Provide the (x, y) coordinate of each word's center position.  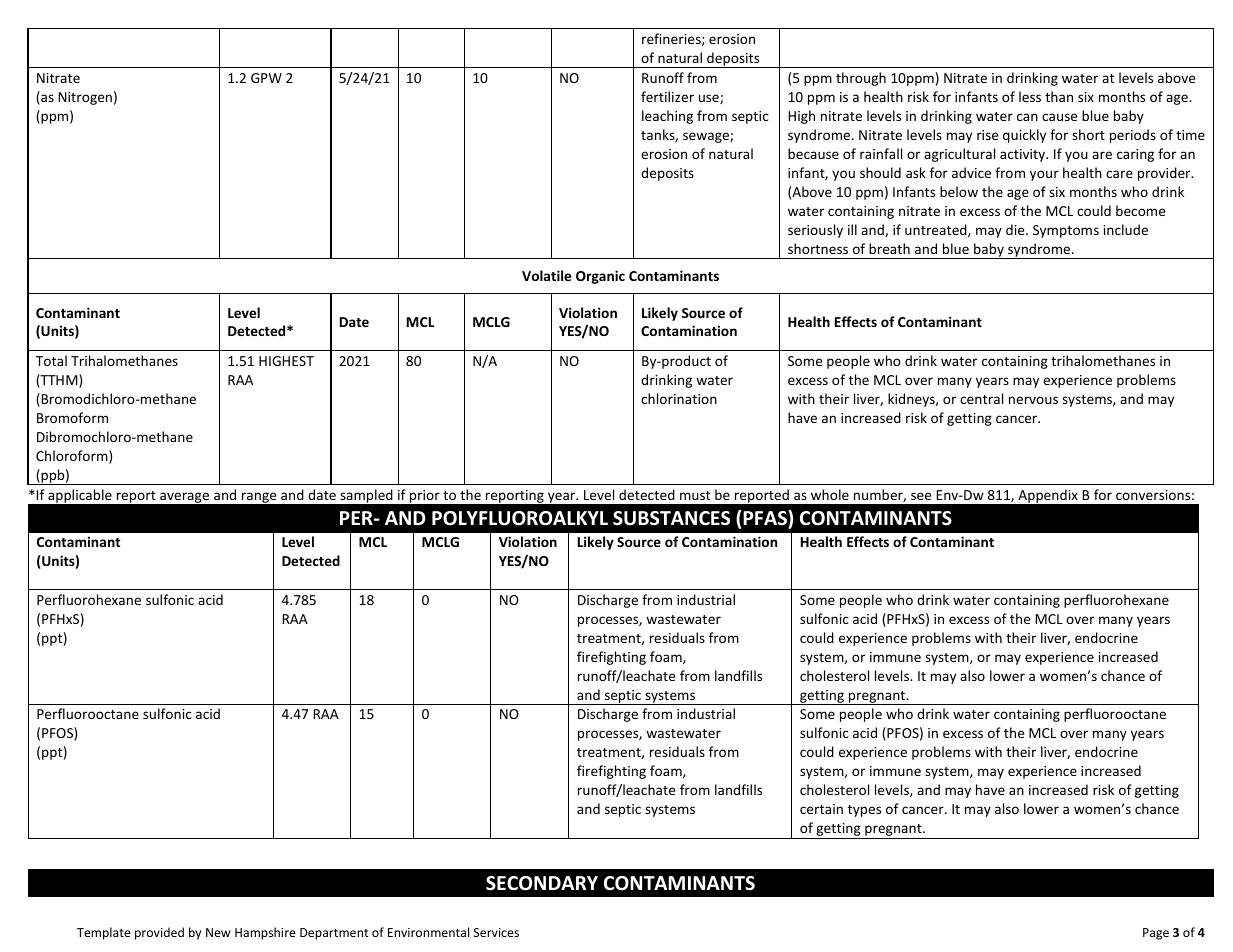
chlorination (679, 398)
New (218, 932)
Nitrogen (85, 98)
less (1030, 96)
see (921, 496)
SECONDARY (542, 883)
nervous (1033, 400)
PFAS (766, 519)
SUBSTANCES (671, 518)
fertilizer (667, 96)
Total (51, 360)
